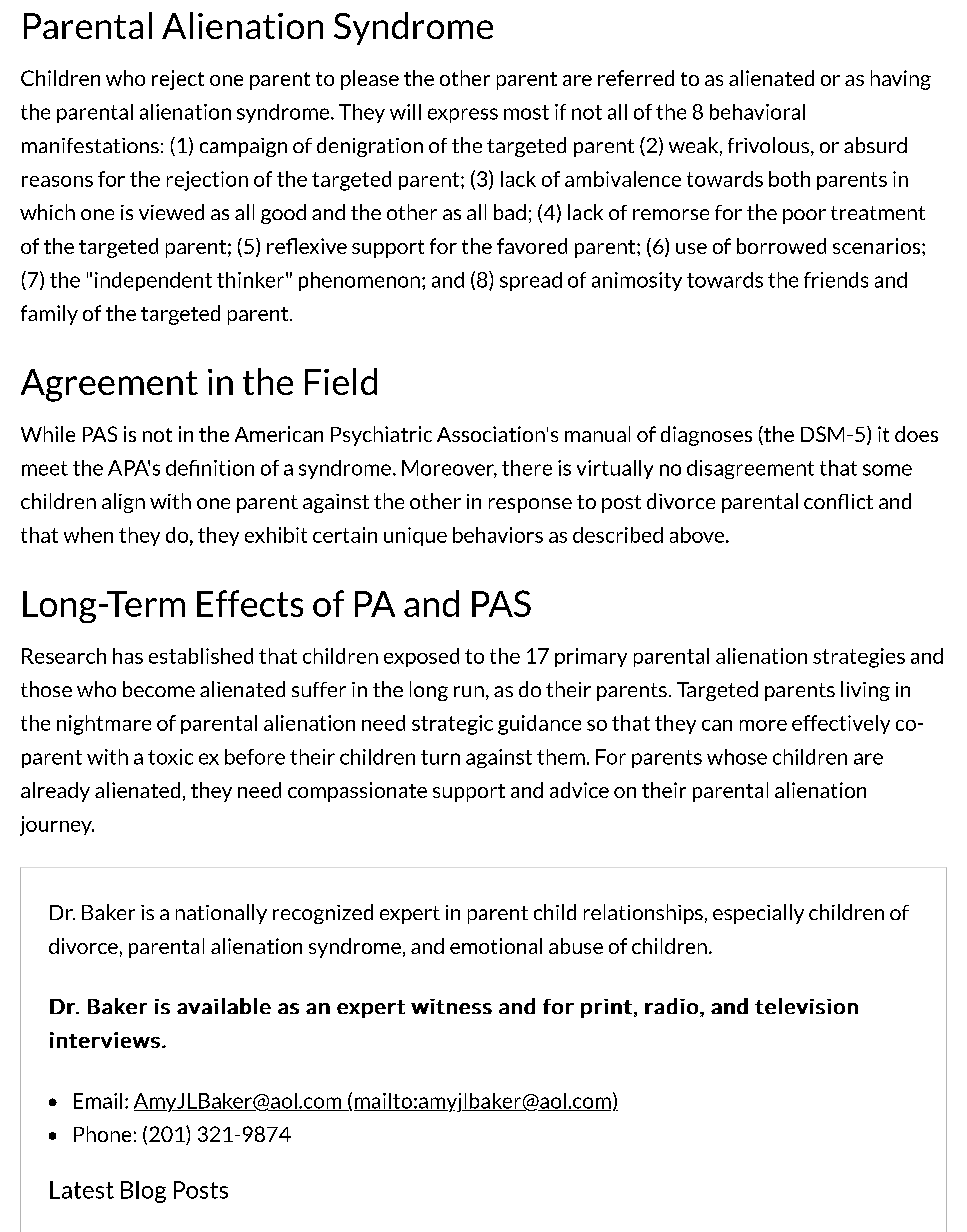  I want to click on exposed, so click(421, 657).
